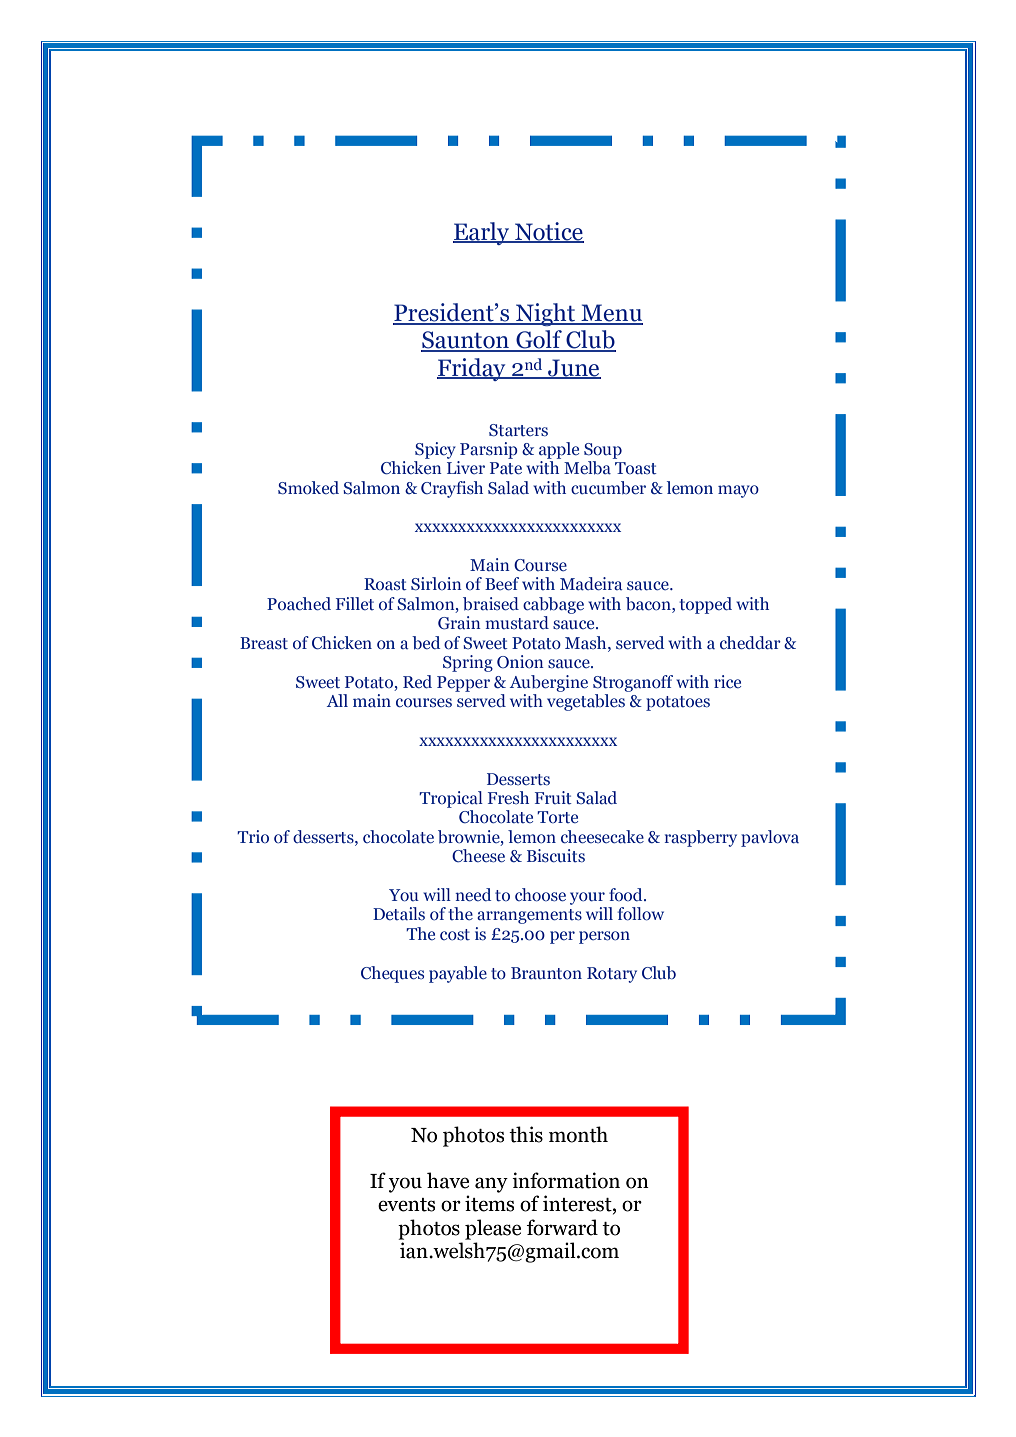 This screenshot has width=1016, height=1437. I want to click on events, so click(406, 1205).
